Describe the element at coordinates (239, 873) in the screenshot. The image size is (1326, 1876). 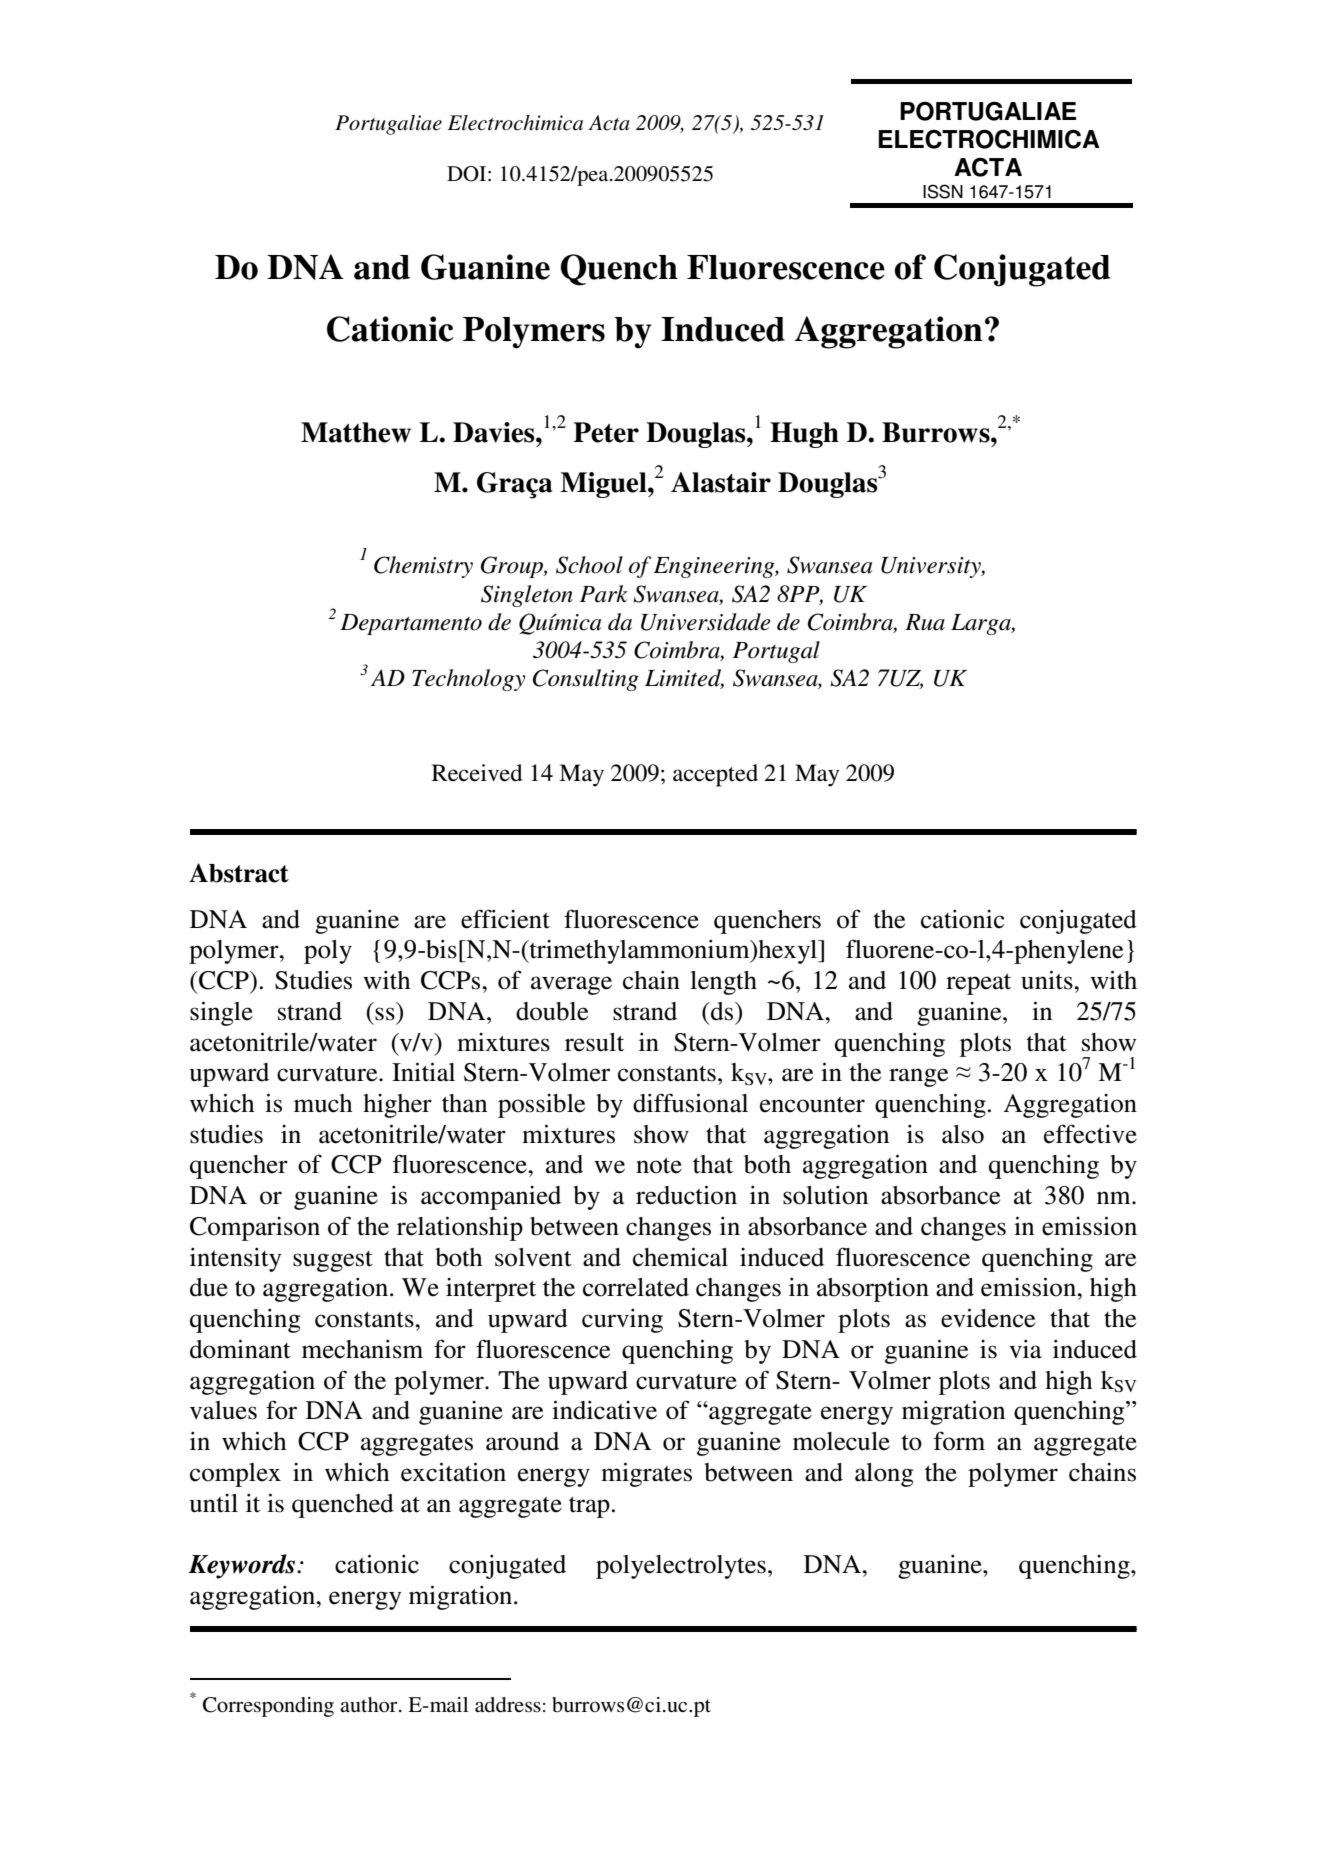
I see `Abstract` at that location.
